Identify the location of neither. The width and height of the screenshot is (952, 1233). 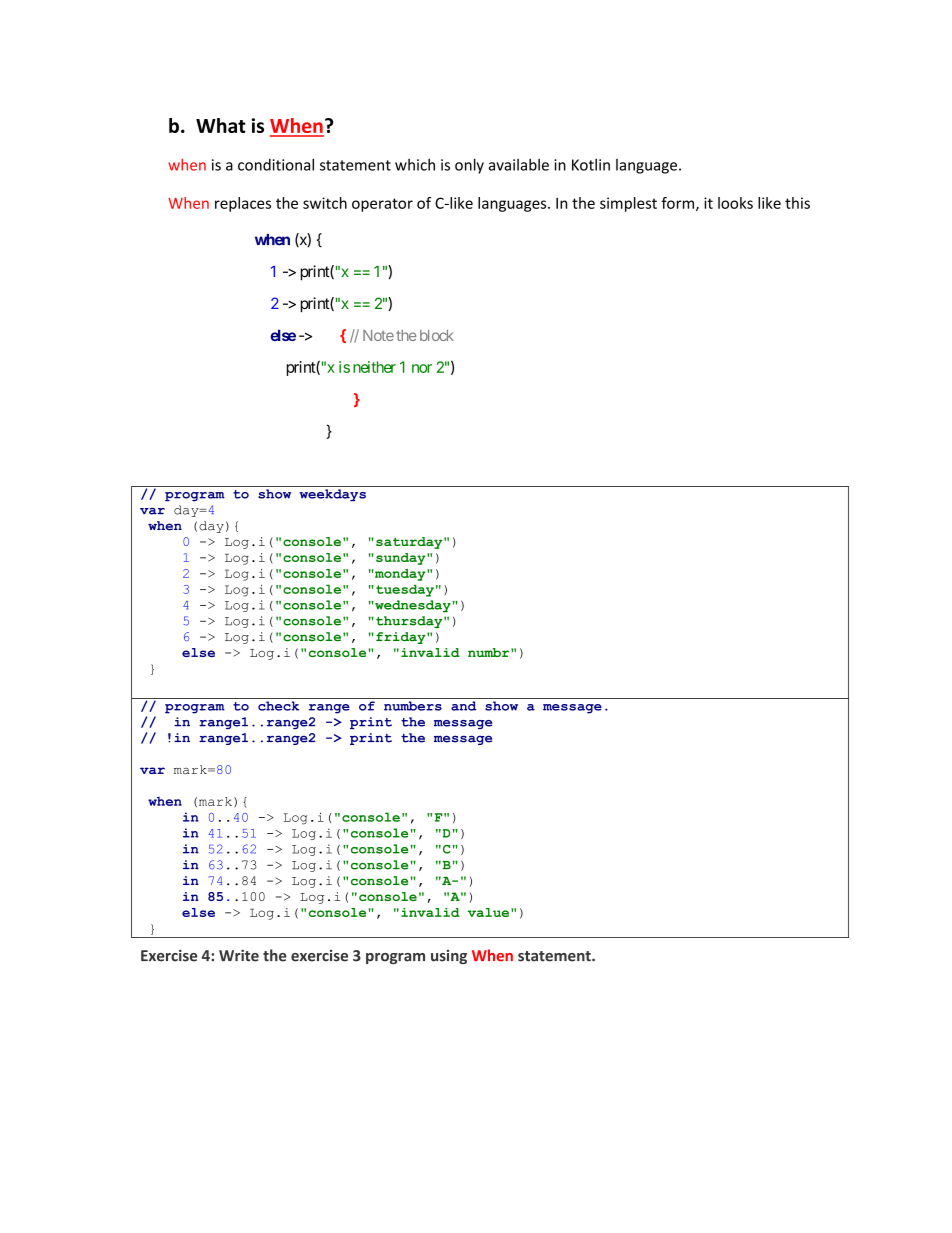
(374, 367).
